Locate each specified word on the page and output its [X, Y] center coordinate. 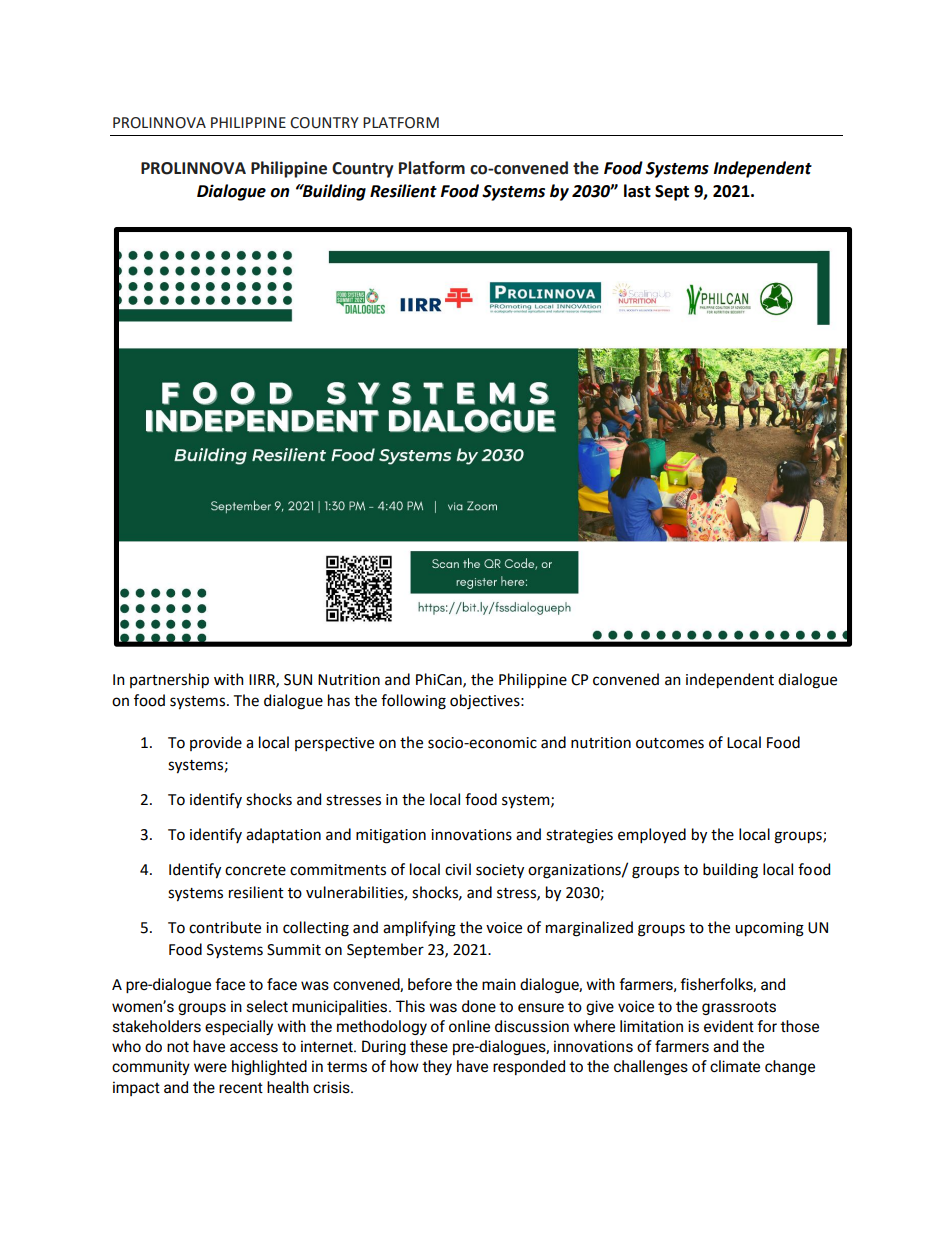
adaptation [283, 835]
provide [216, 743]
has [339, 700]
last [637, 191]
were [210, 1067]
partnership [169, 681]
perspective [334, 744]
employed [652, 836]
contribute [225, 927]
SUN [298, 680]
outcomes [670, 743]
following [413, 702]
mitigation [391, 836]
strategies [579, 836]
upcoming [769, 929]
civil [458, 869]
